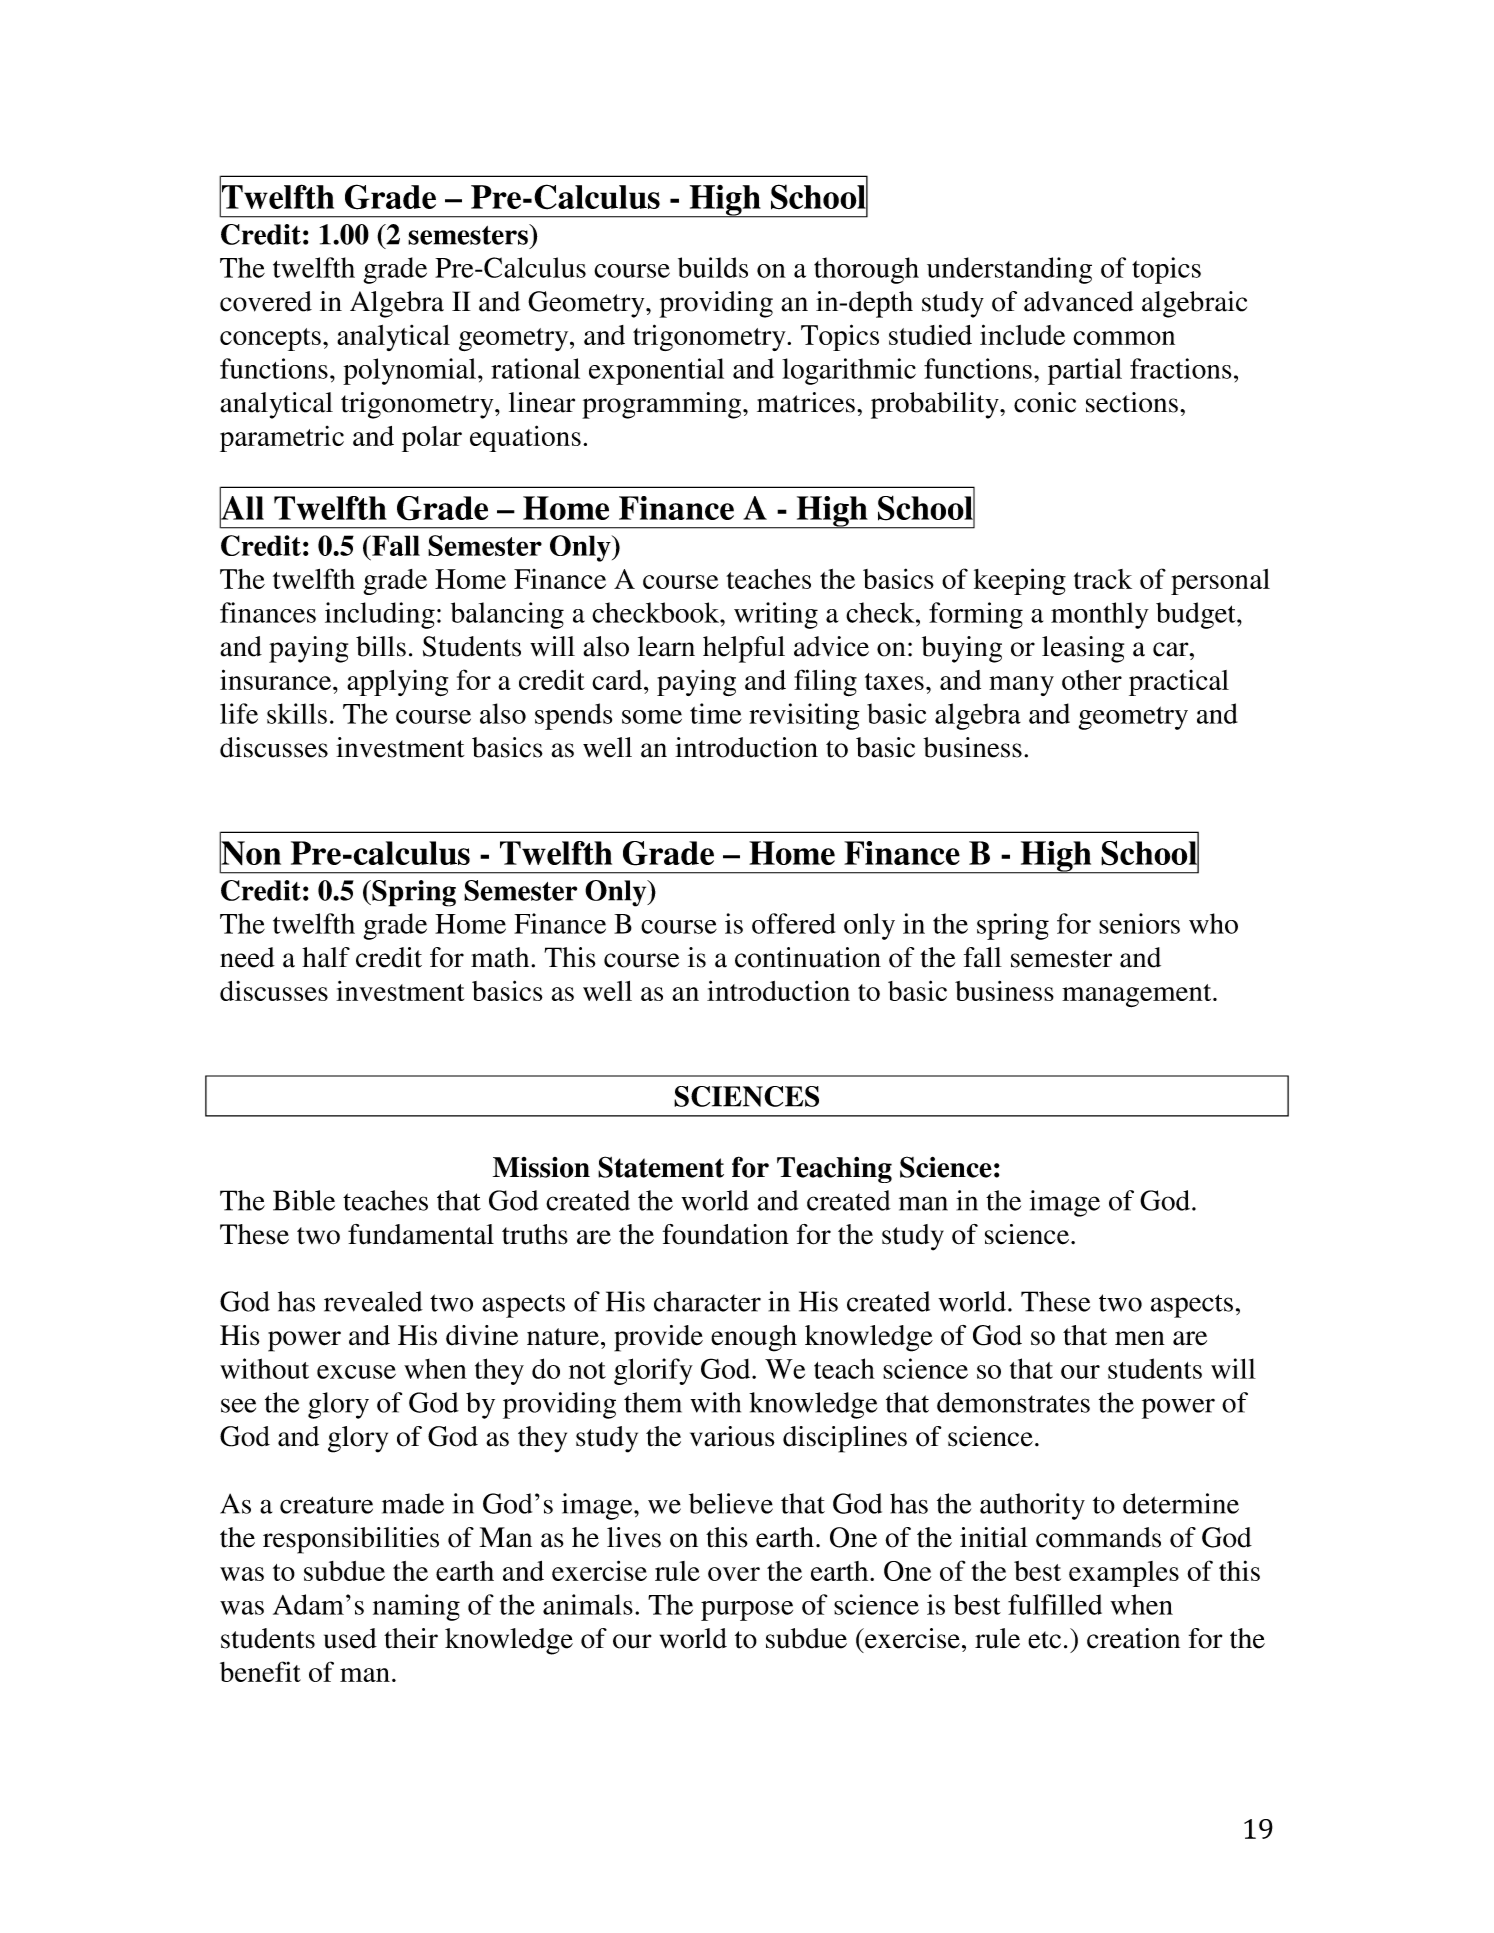 The image size is (1494, 1933). I want to click on skills, so click(297, 713).
